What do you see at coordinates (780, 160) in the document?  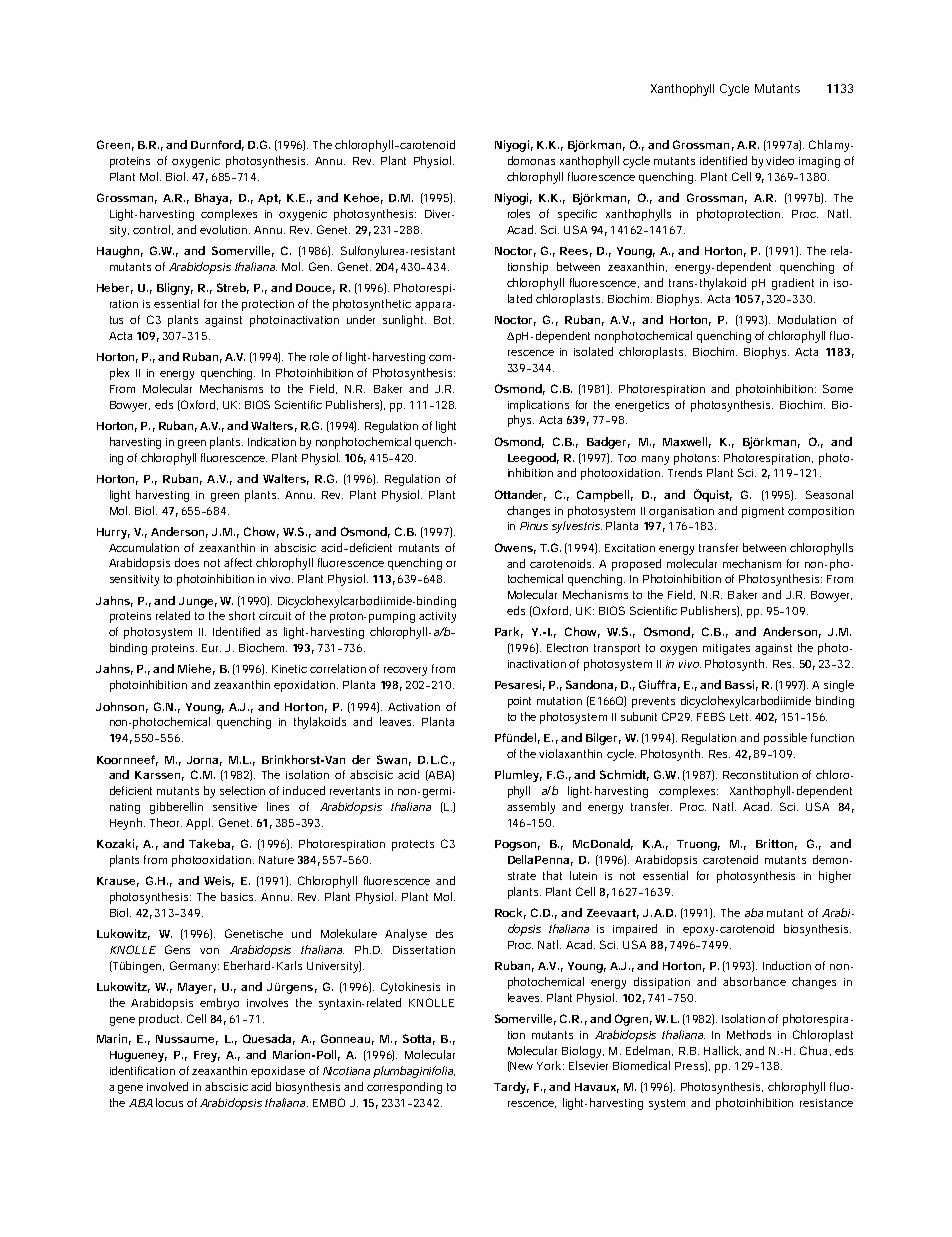 I see `video` at bounding box center [780, 160].
